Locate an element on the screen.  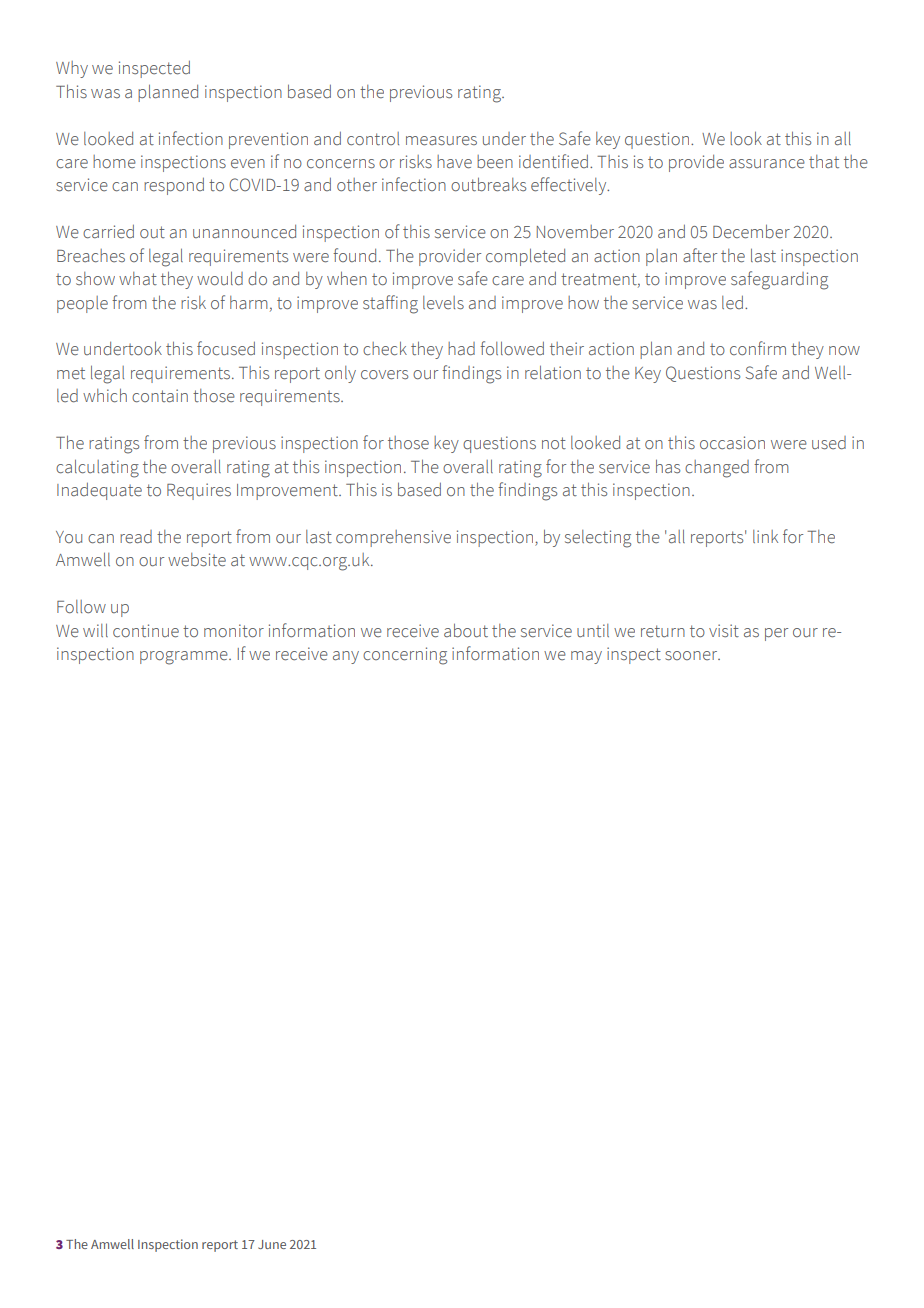
home is located at coordinates (114, 162).
